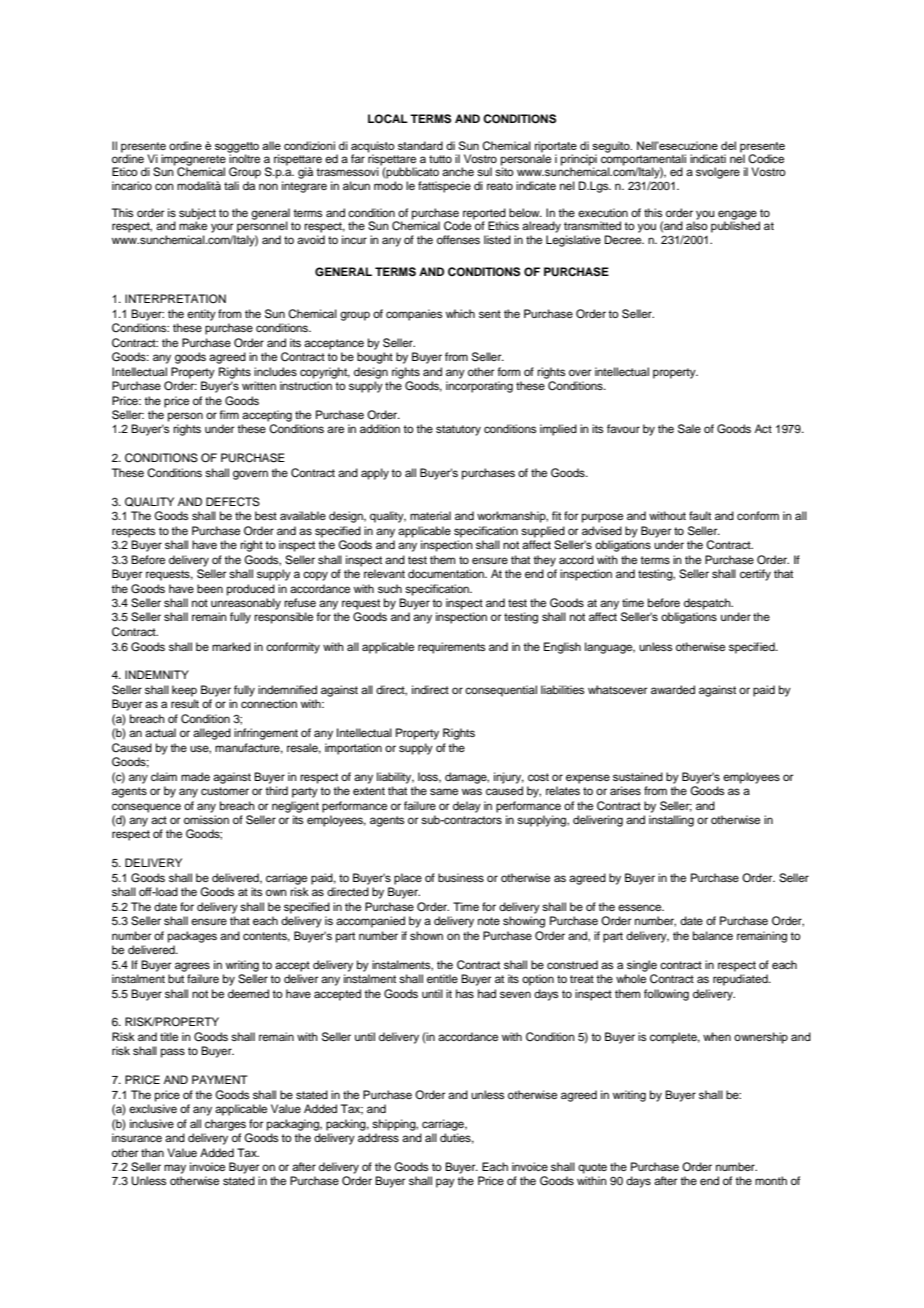  What do you see at coordinates (440, 159) in the page?
I see `tutto` at bounding box center [440, 159].
